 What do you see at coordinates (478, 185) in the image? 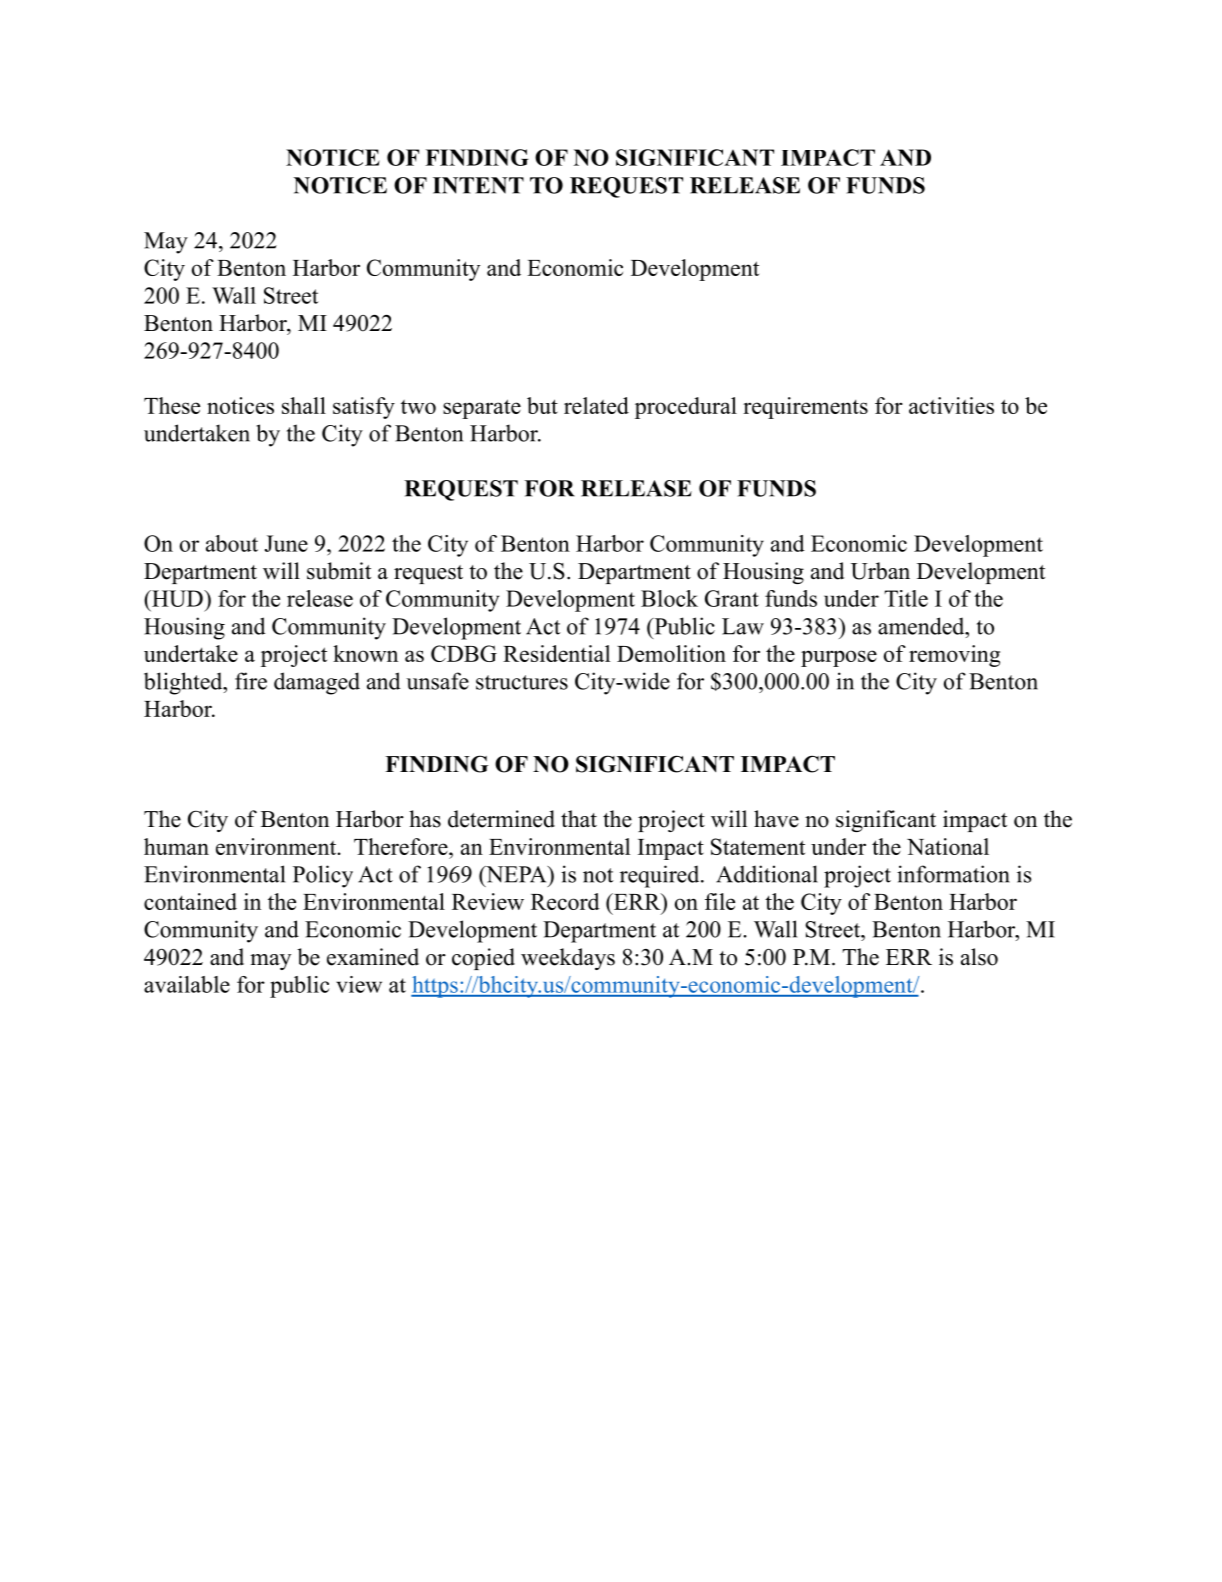
I see `INTENT` at bounding box center [478, 185].
